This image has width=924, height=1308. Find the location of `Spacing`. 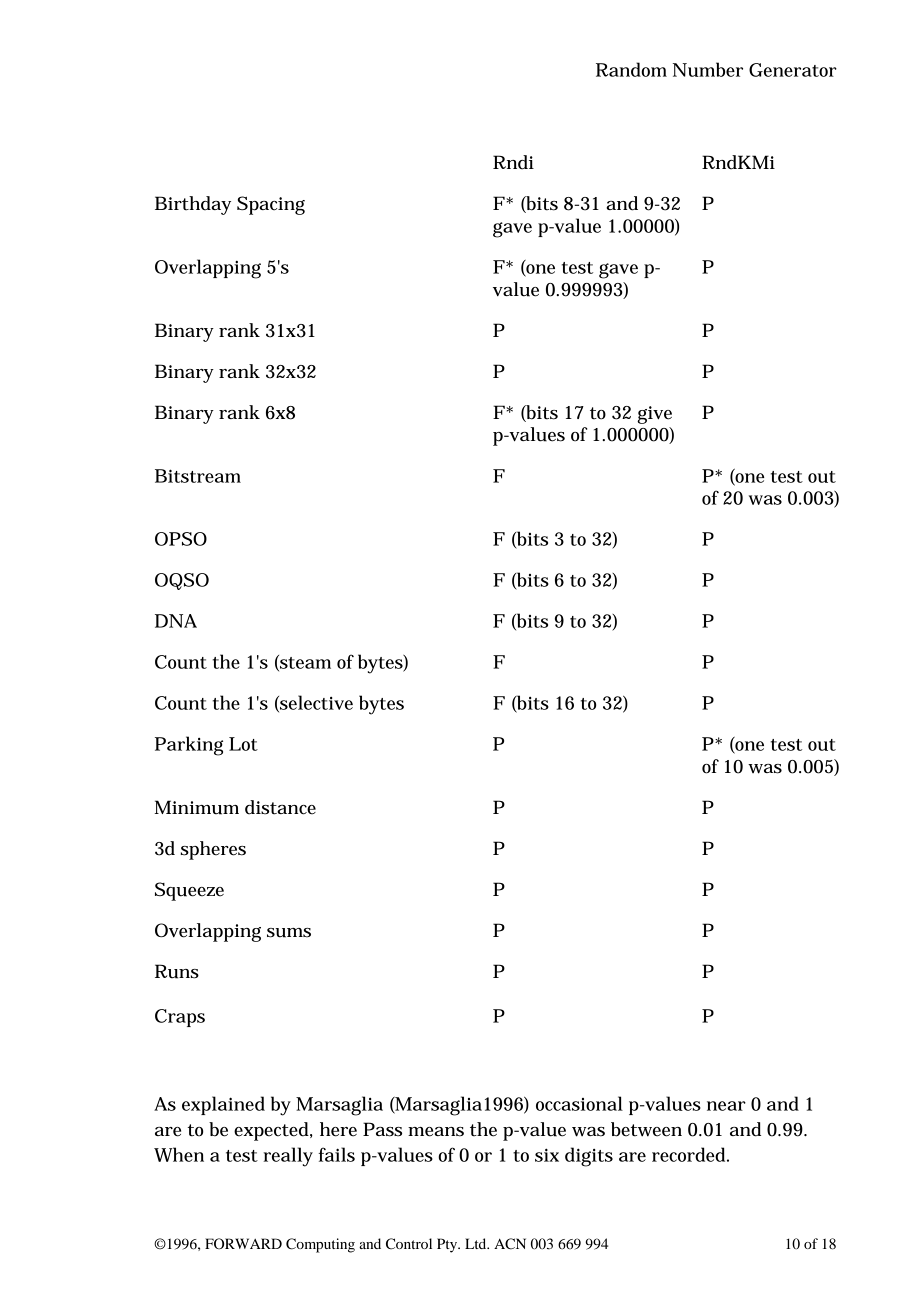

Spacing is located at coordinates (271, 205).
